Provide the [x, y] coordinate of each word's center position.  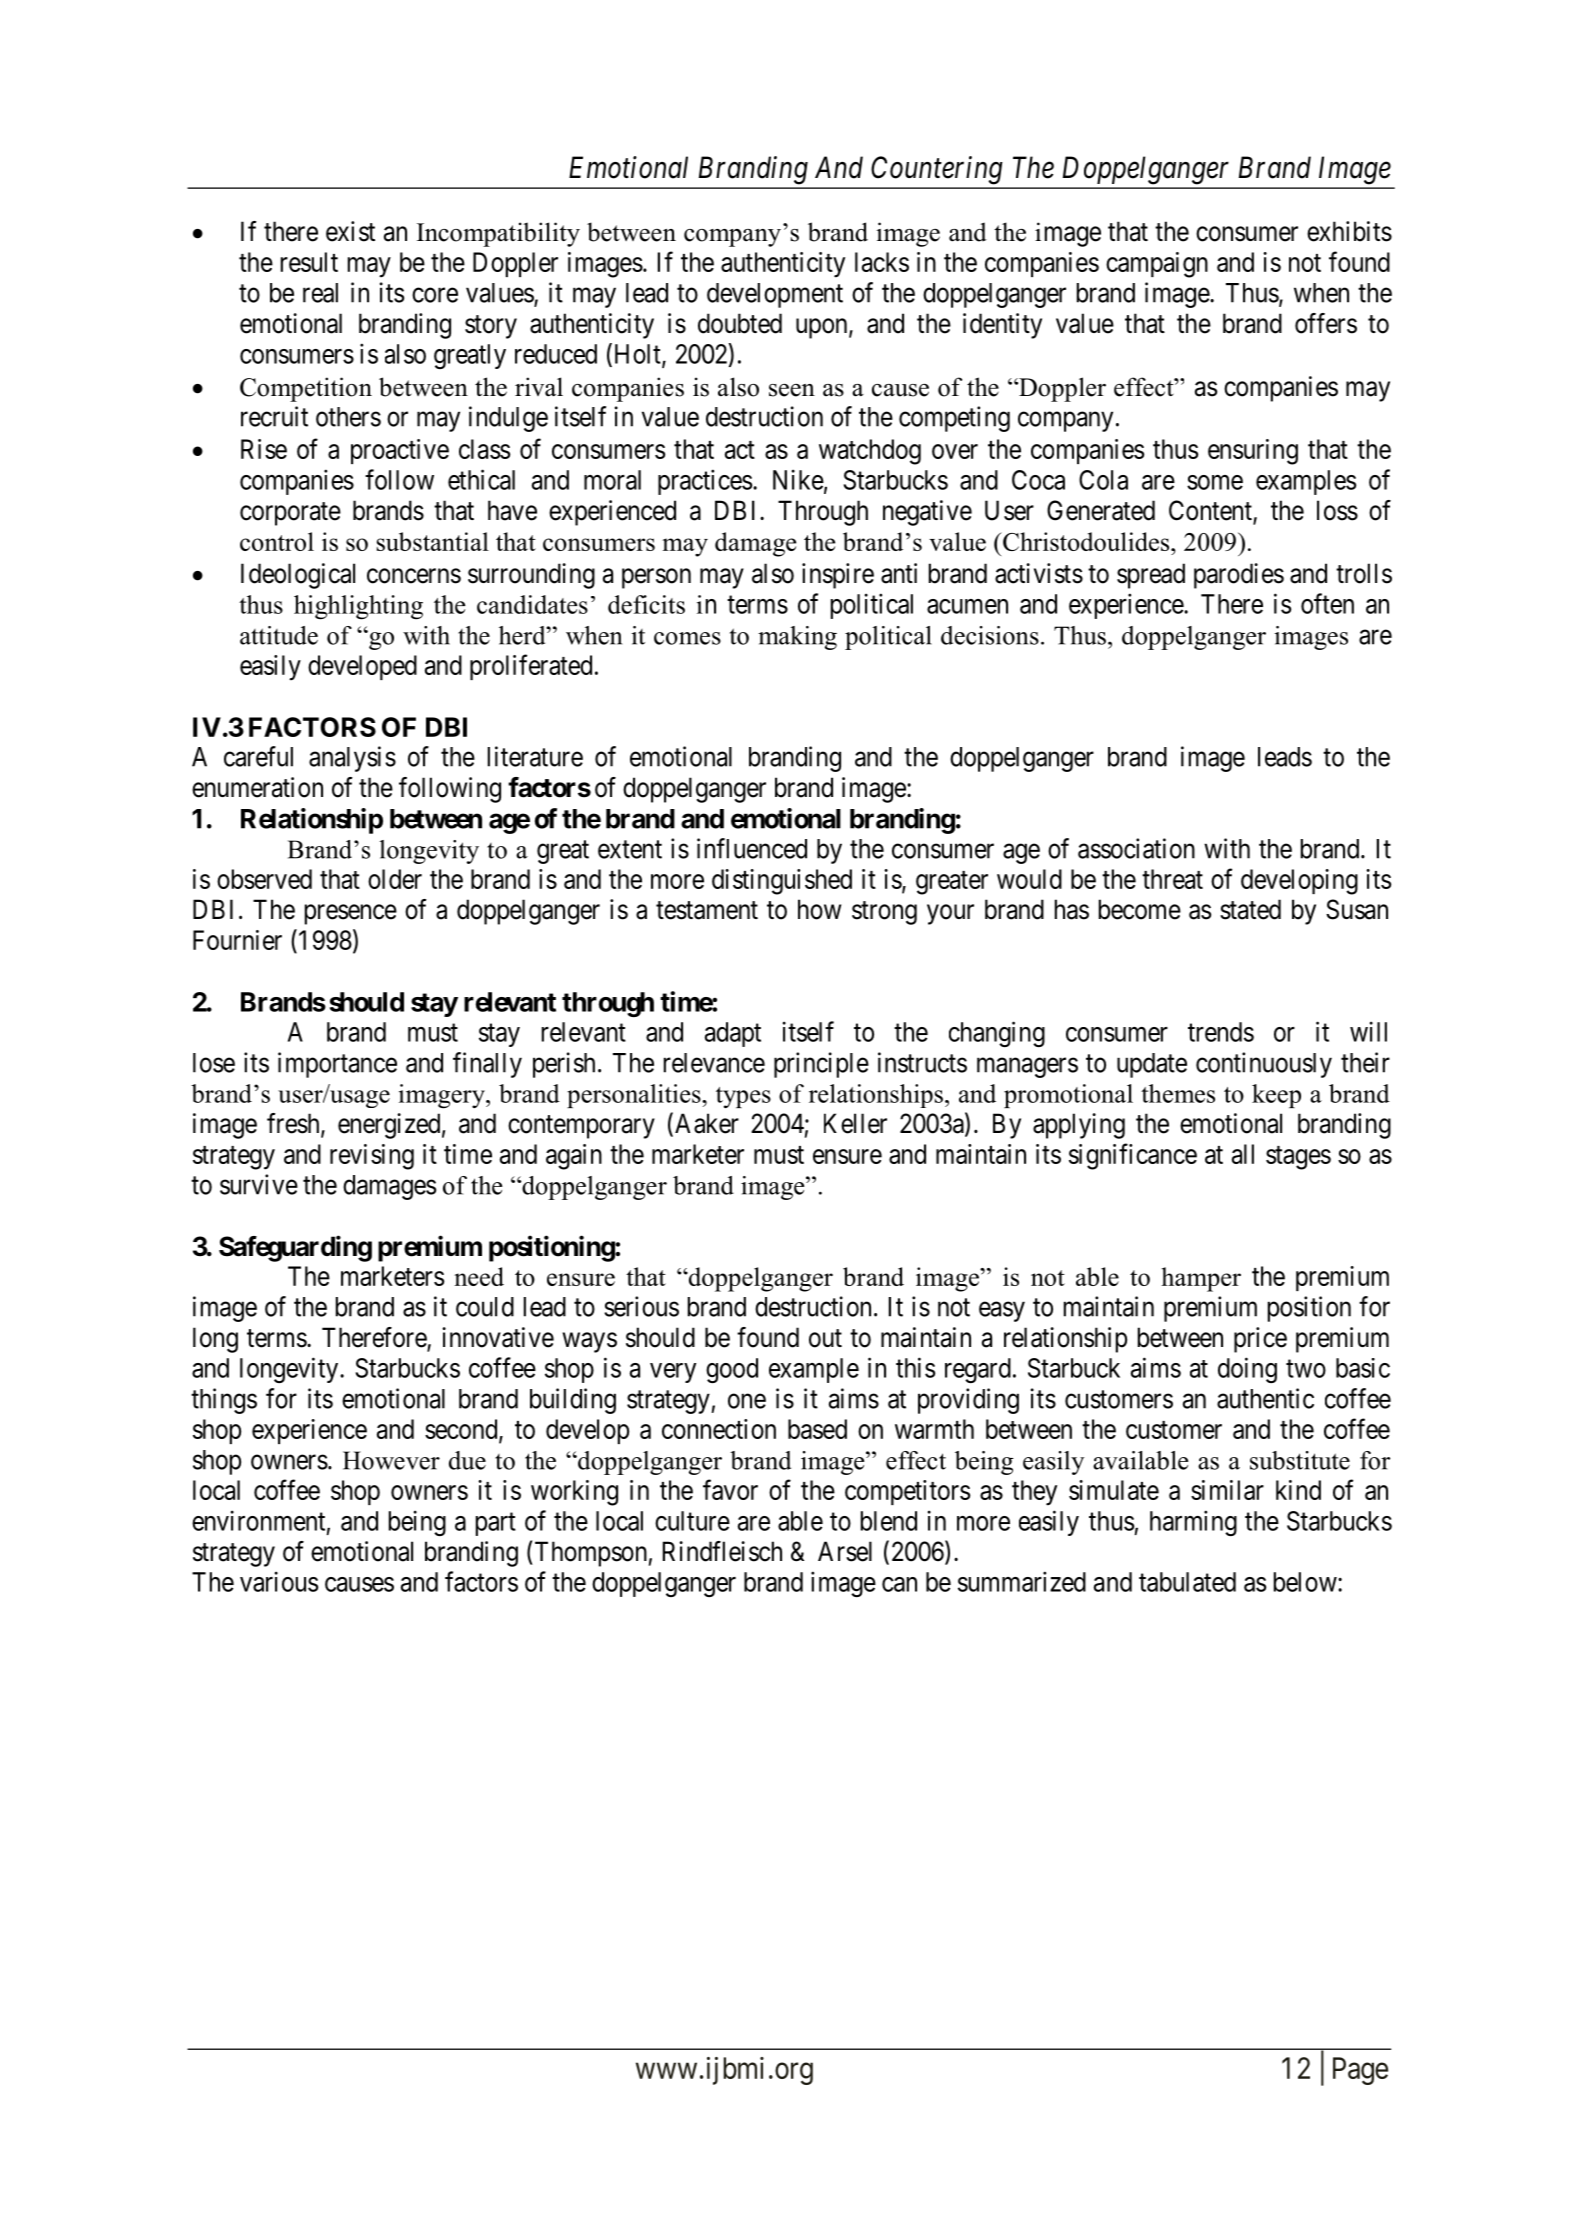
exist [350, 231]
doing [1247, 1370]
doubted [740, 323]
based [817, 1429]
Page [1360, 2071]
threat [1172, 879]
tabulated [1187, 1582]
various [279, 1581]
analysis [352, 759]
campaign [1157, 265]
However [391, 1460]
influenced [752, 848]
